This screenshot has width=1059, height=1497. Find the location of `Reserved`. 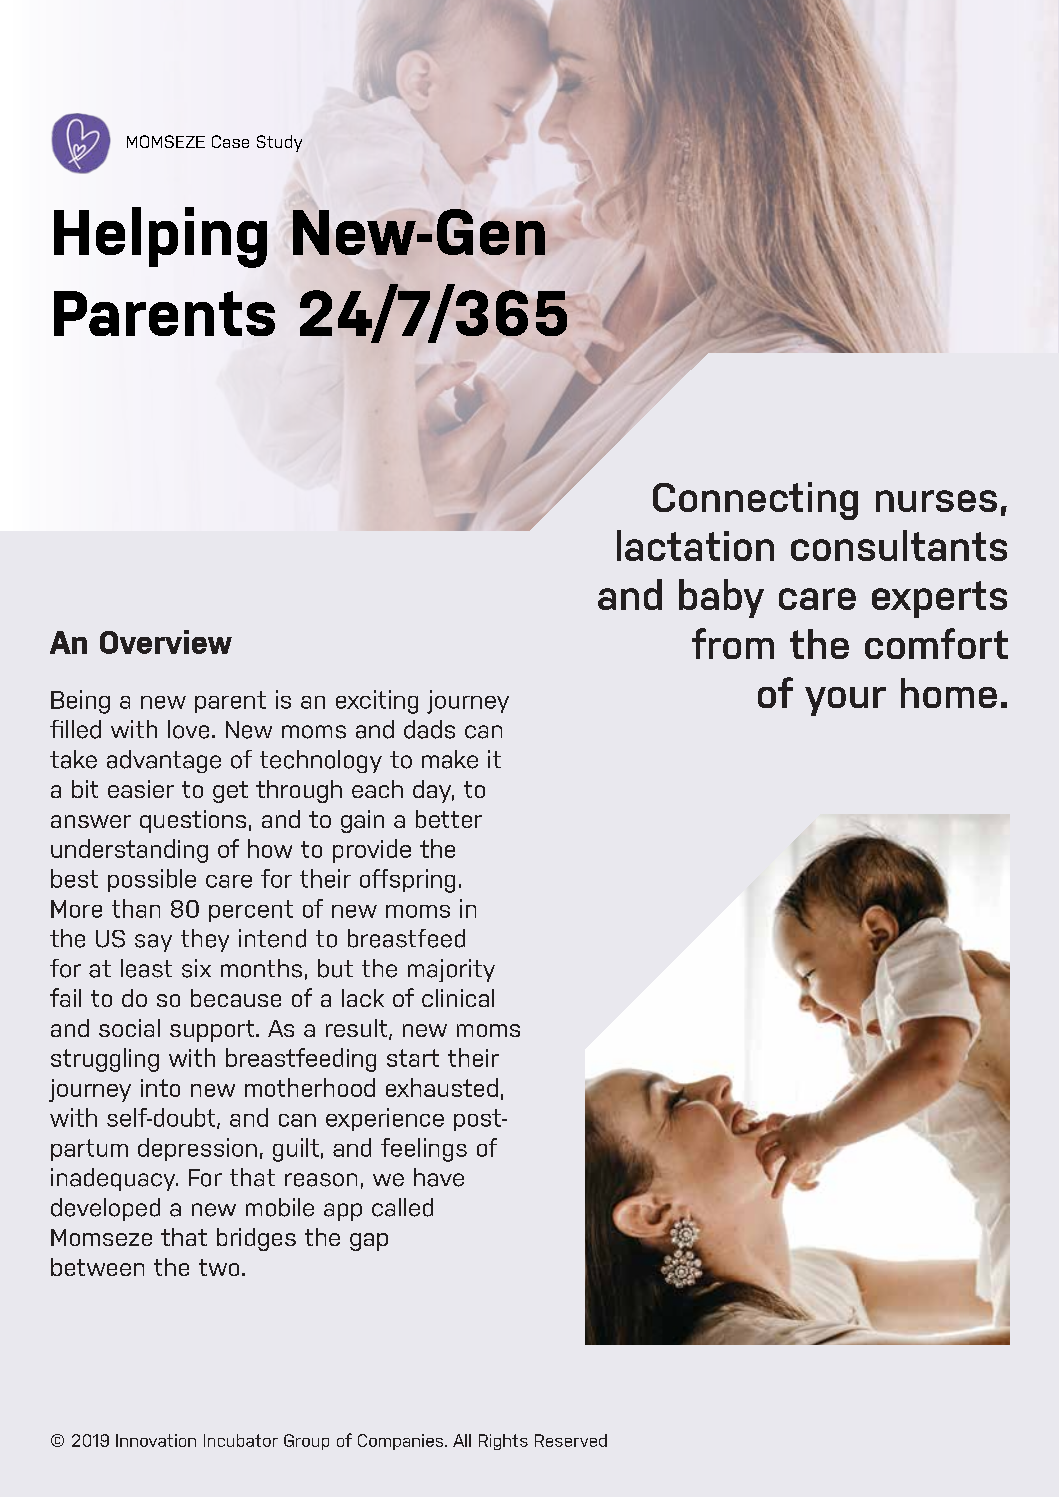

Reserved is located at coordinates (571, 1440).
